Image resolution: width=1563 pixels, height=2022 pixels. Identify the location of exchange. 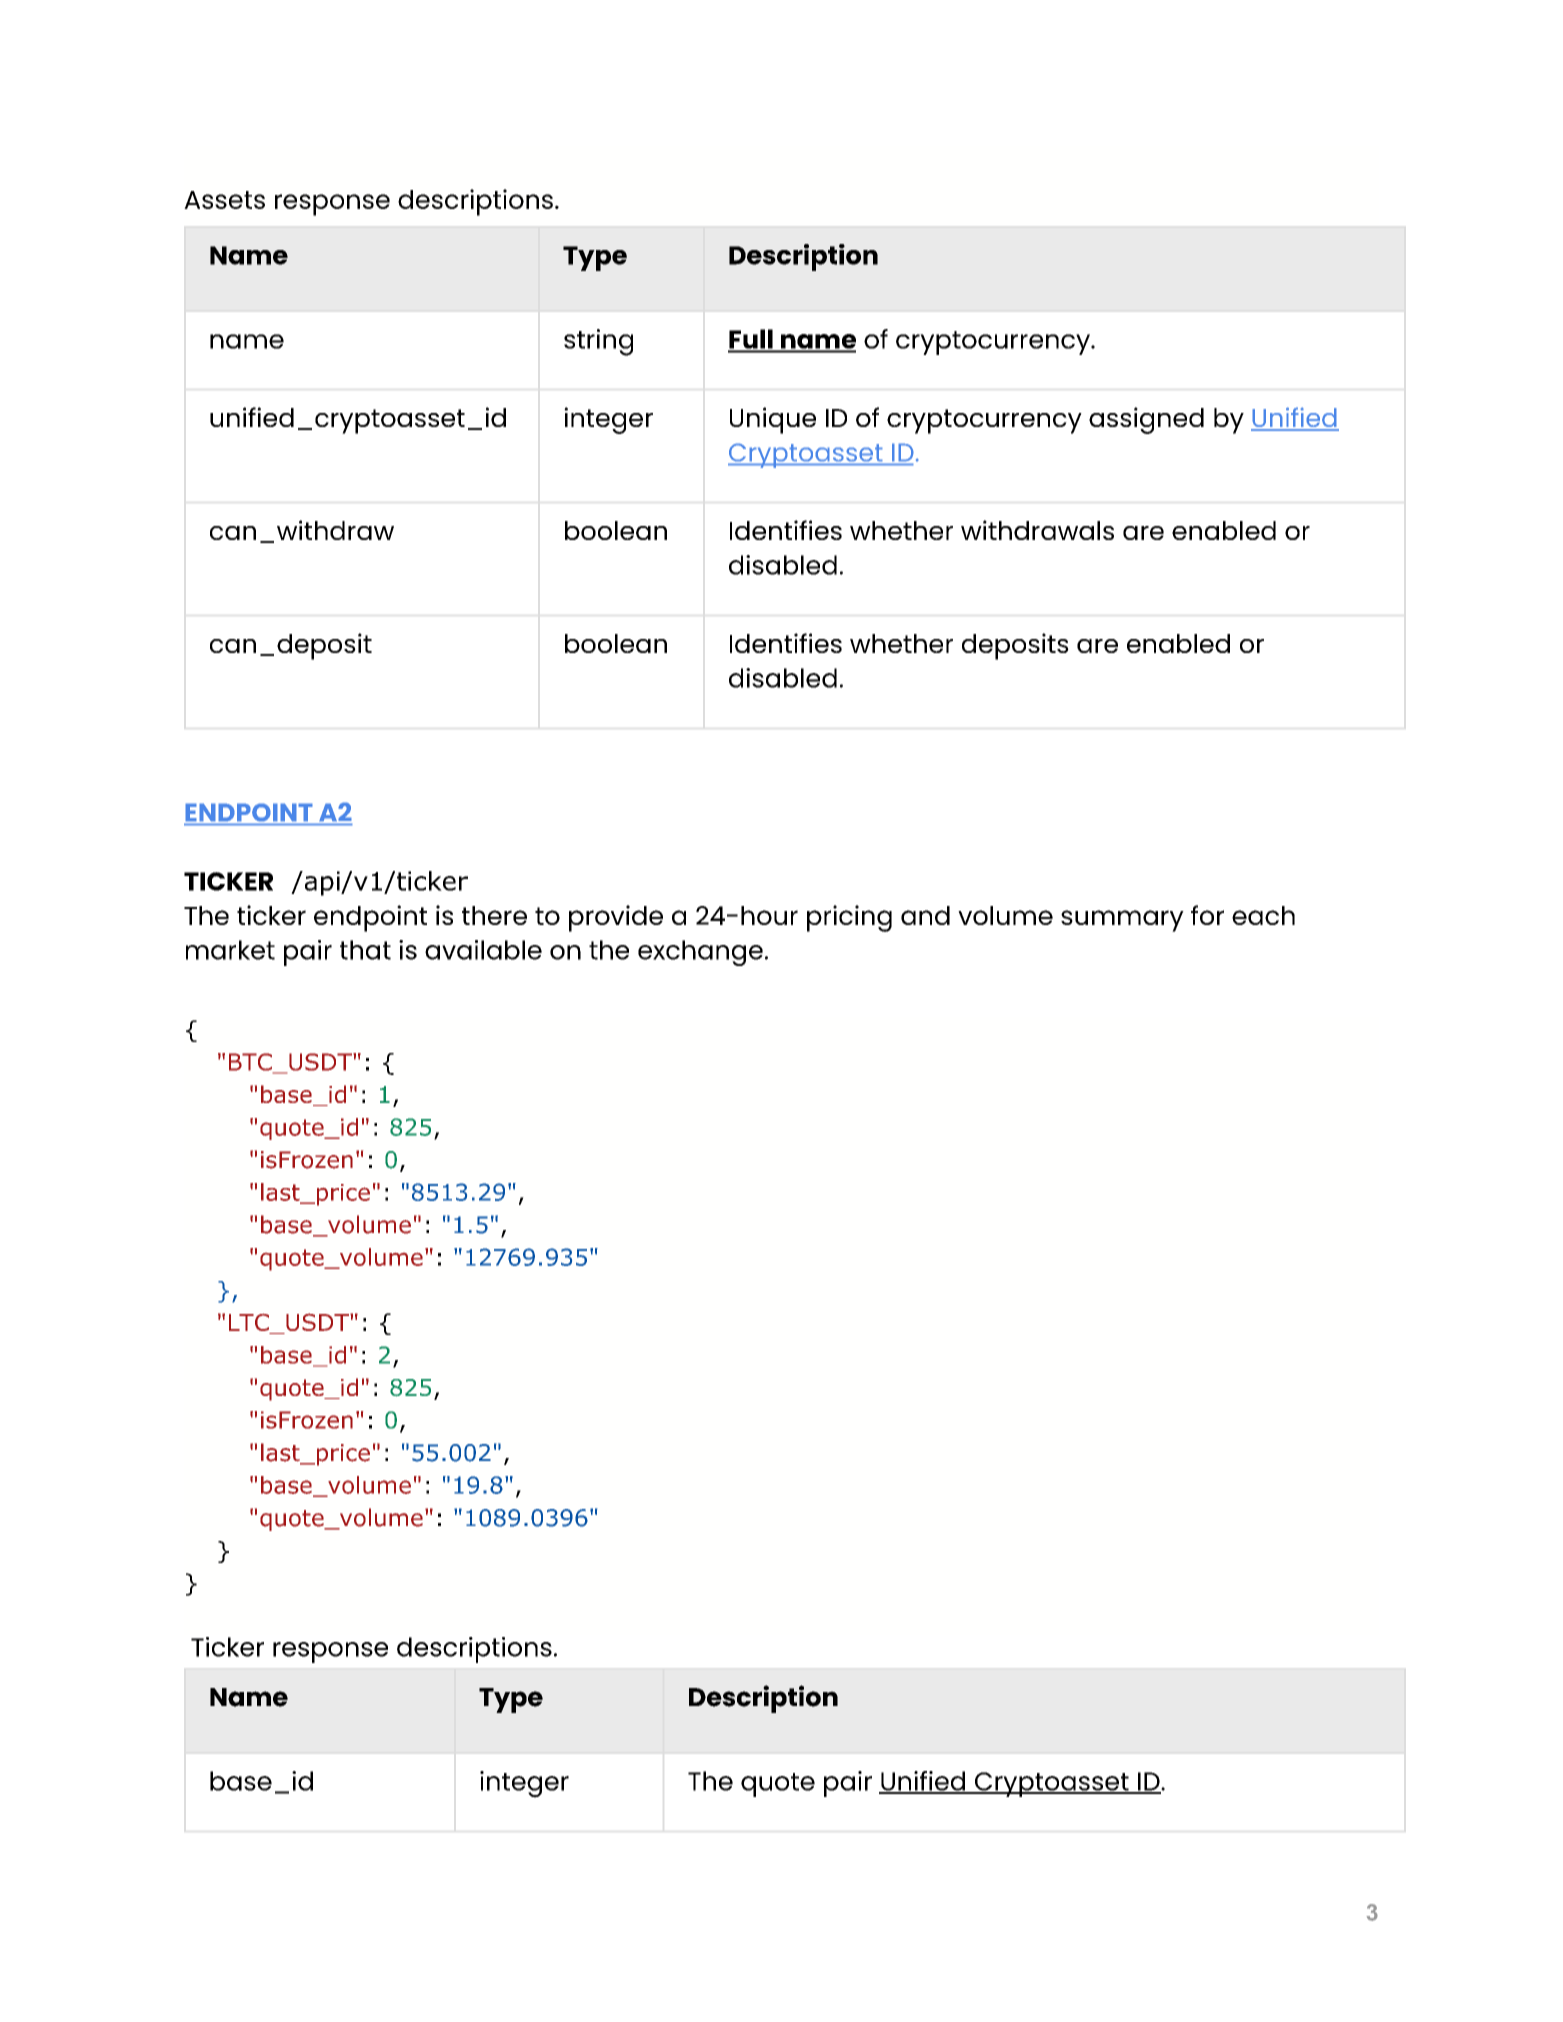
(700, 953).
